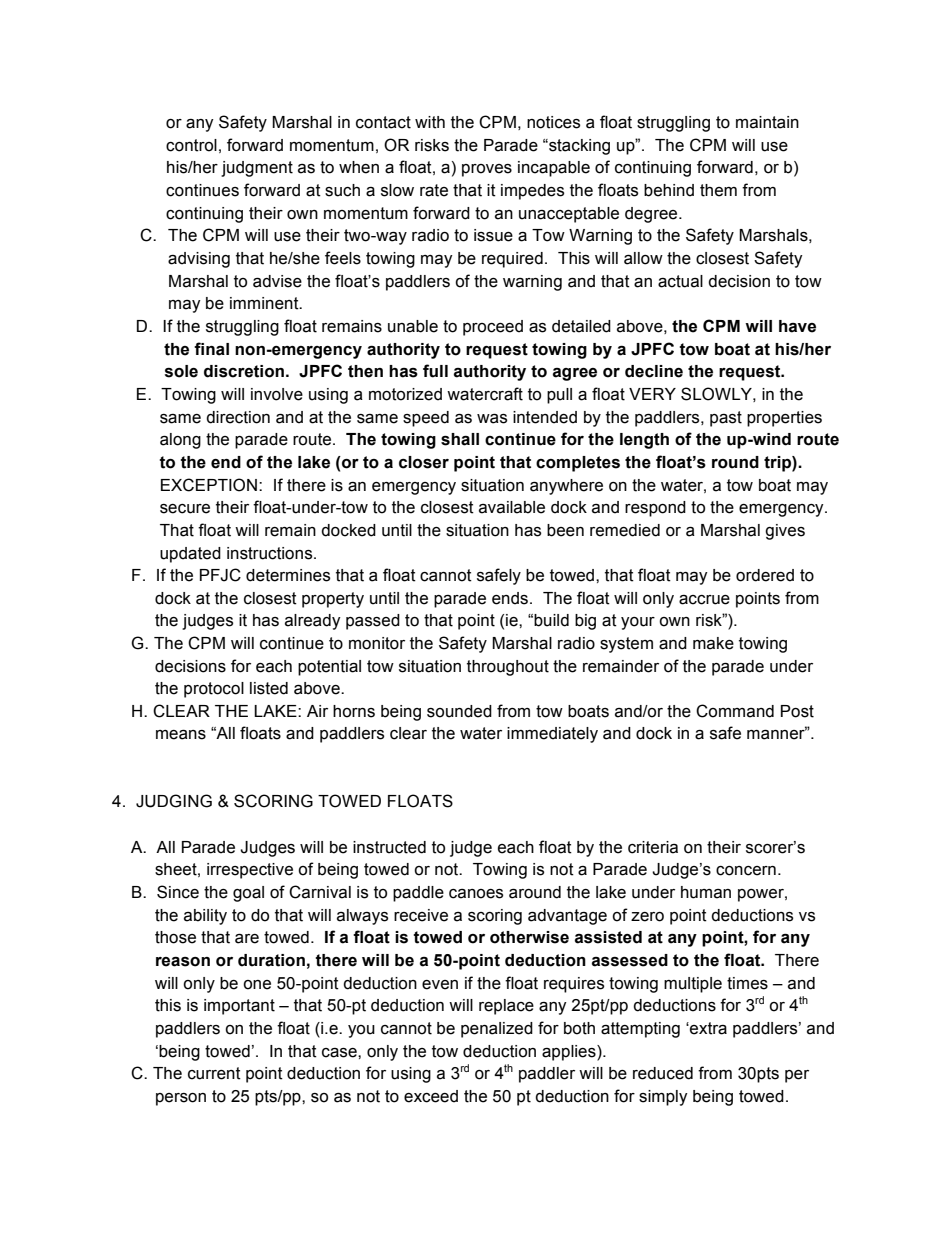  Describe the element at coordinates (214, 1073) in the page. I see `current` at that location.
